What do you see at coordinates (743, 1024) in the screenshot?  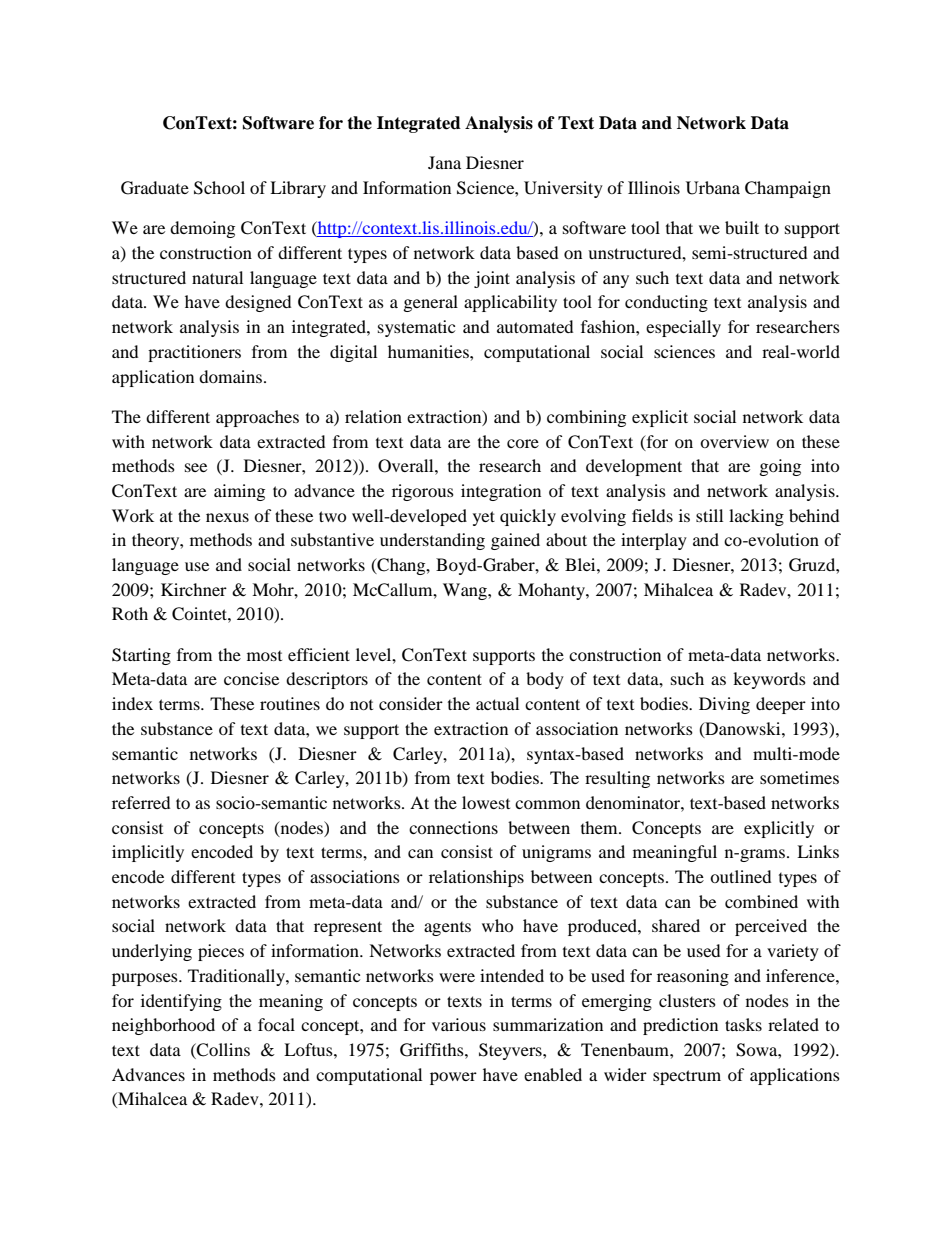 I see `tasks` at bounding box center [743, 1024].
